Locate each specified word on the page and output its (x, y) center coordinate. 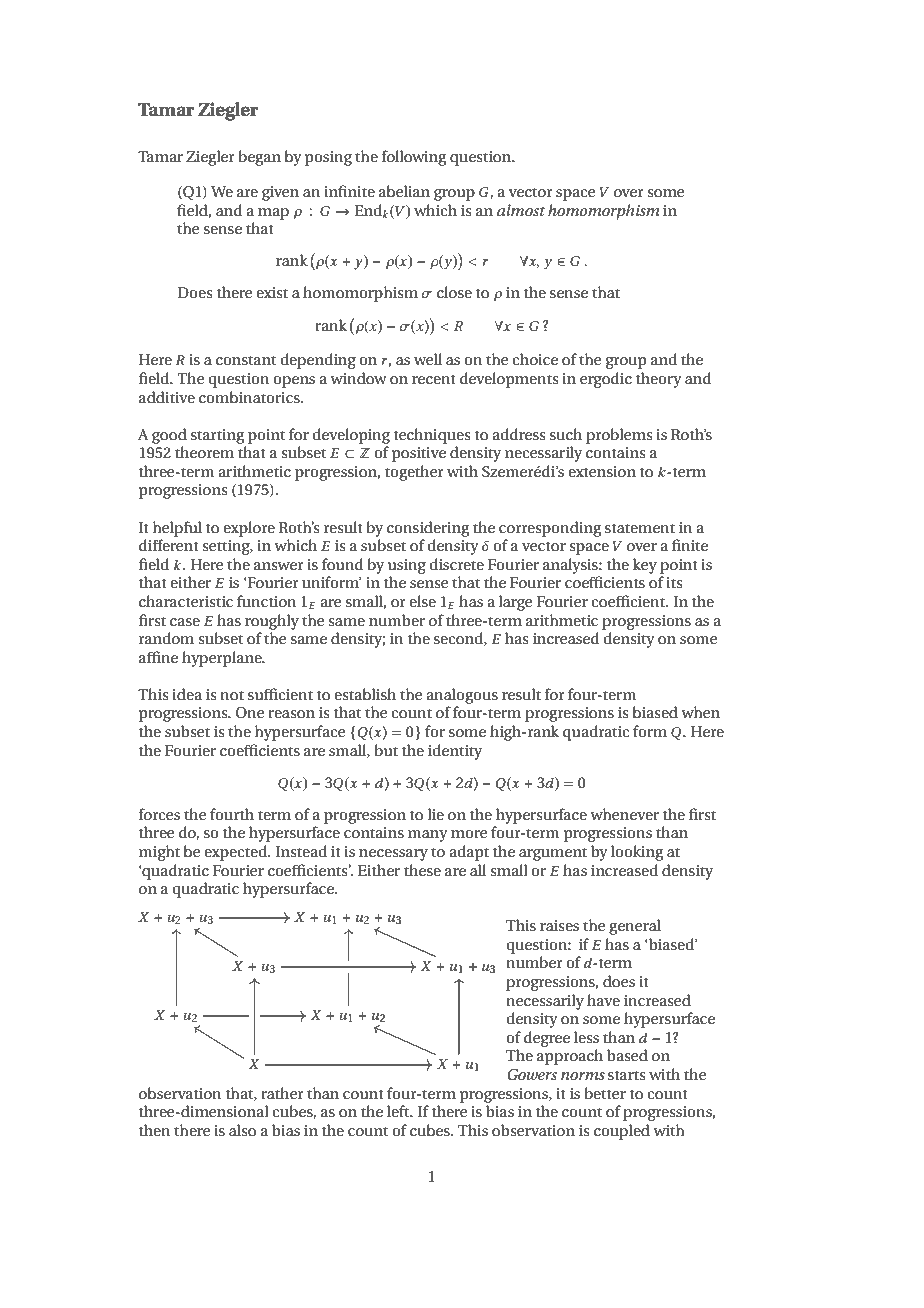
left (399, 1111)
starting (217, 436)
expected (237, 853)
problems (619, 436)
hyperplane (223, 659)
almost (521, 210)
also (242, 1130)
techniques (432, 436)
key (645, 566)
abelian (404, 191)
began (259, 158)
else (422, 601)
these (422, 870)
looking (637, 853)
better (605, 1093)
